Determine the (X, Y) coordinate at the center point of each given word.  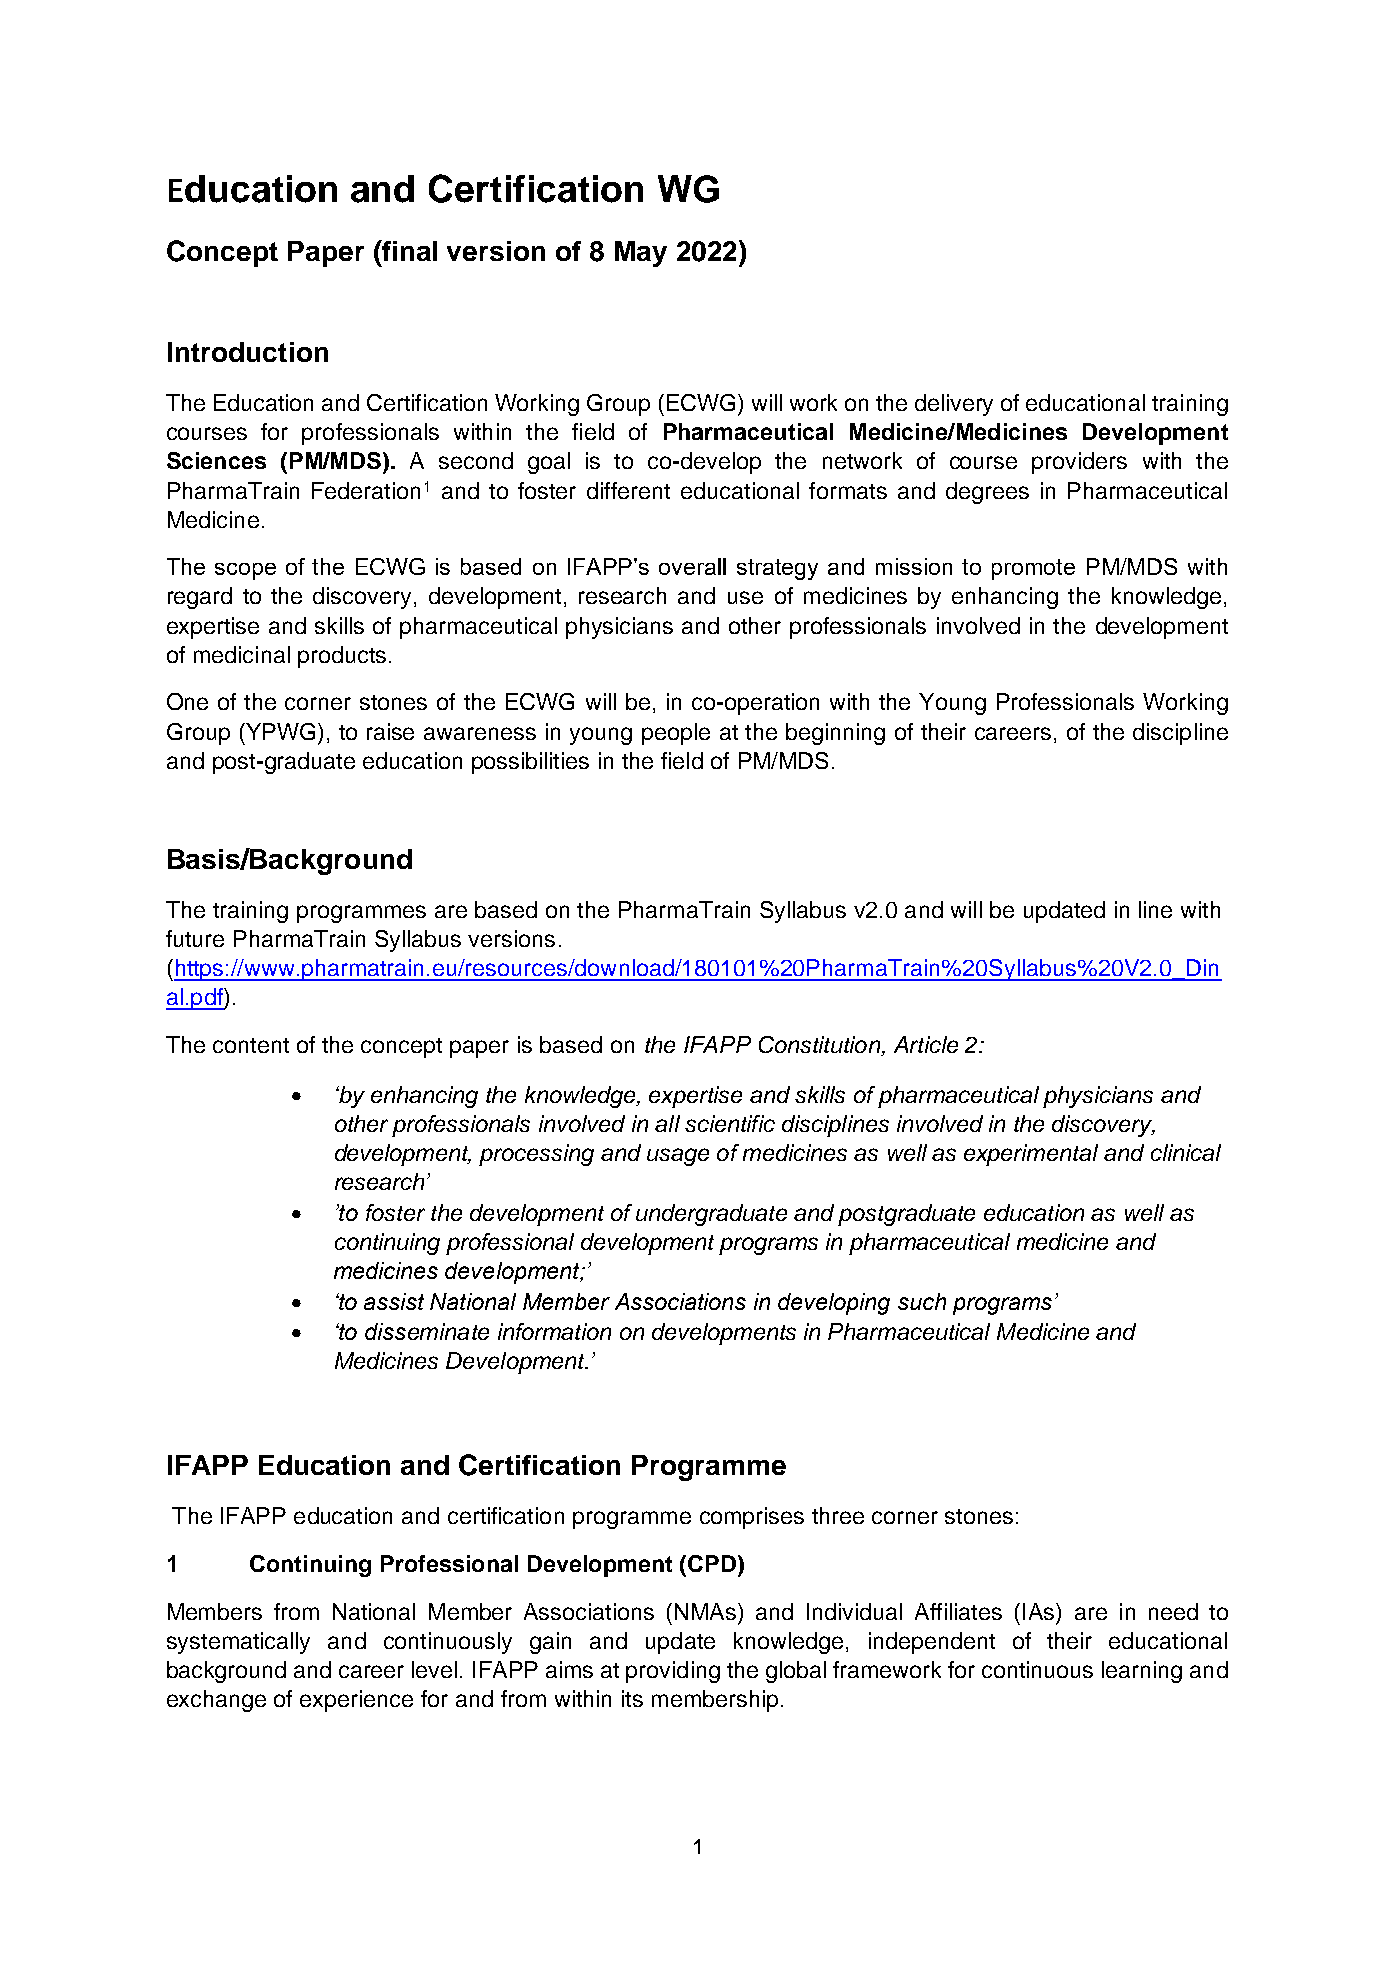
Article (926, 1044)
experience (356, 1701)
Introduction (248, 352)
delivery (954, 405)
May (641, 254)
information (554, 1331)
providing (673, 1672)
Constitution (820, 1046)
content (251, 1045)
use (745, 597)
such (922, 1301)
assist (394, 1301)
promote (1033, 569)
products (342, 657)
